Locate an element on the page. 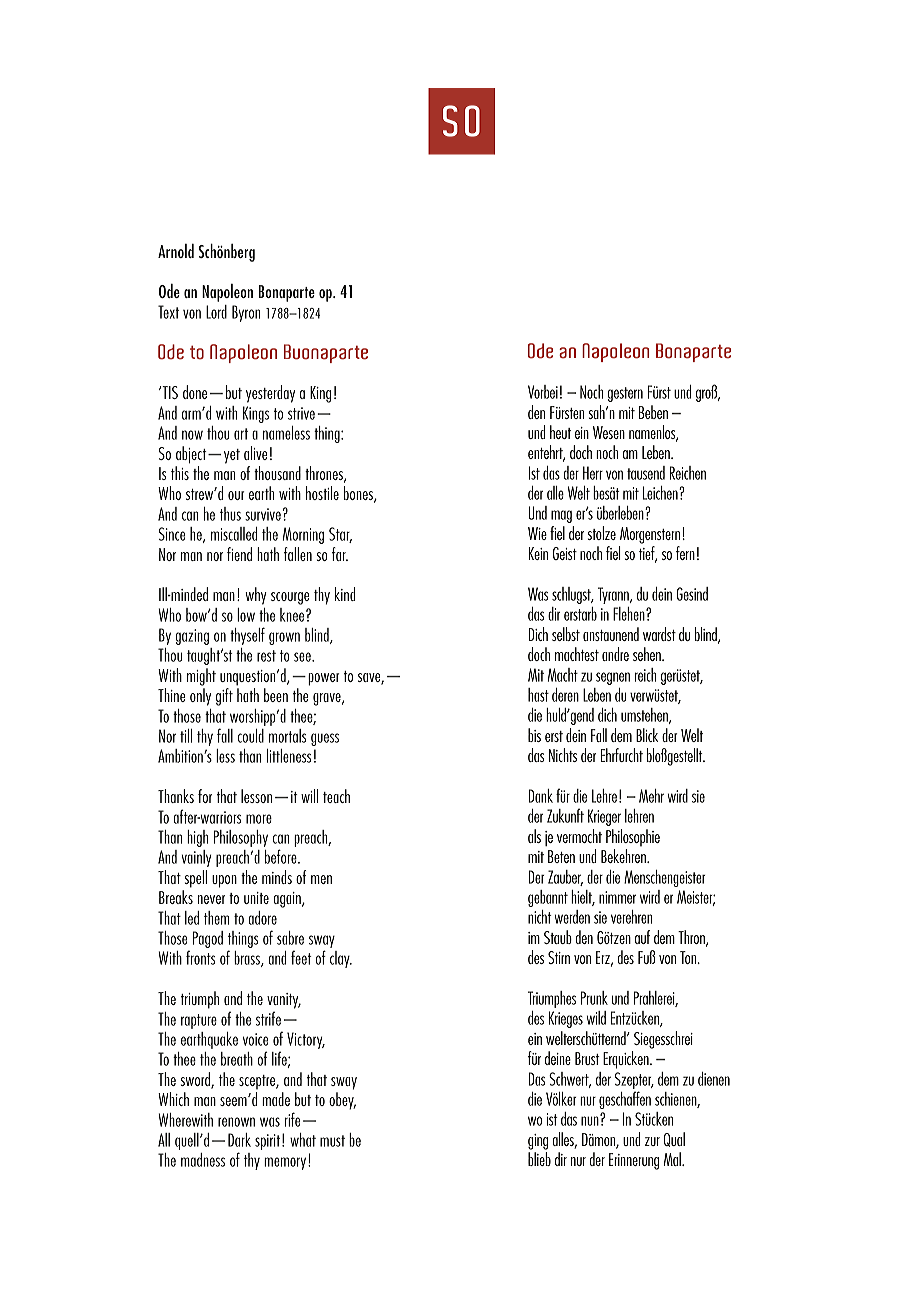 Image resolution: width=924 pixels, height=1308 pixels. Blick is located at coordinates (647, 735).
